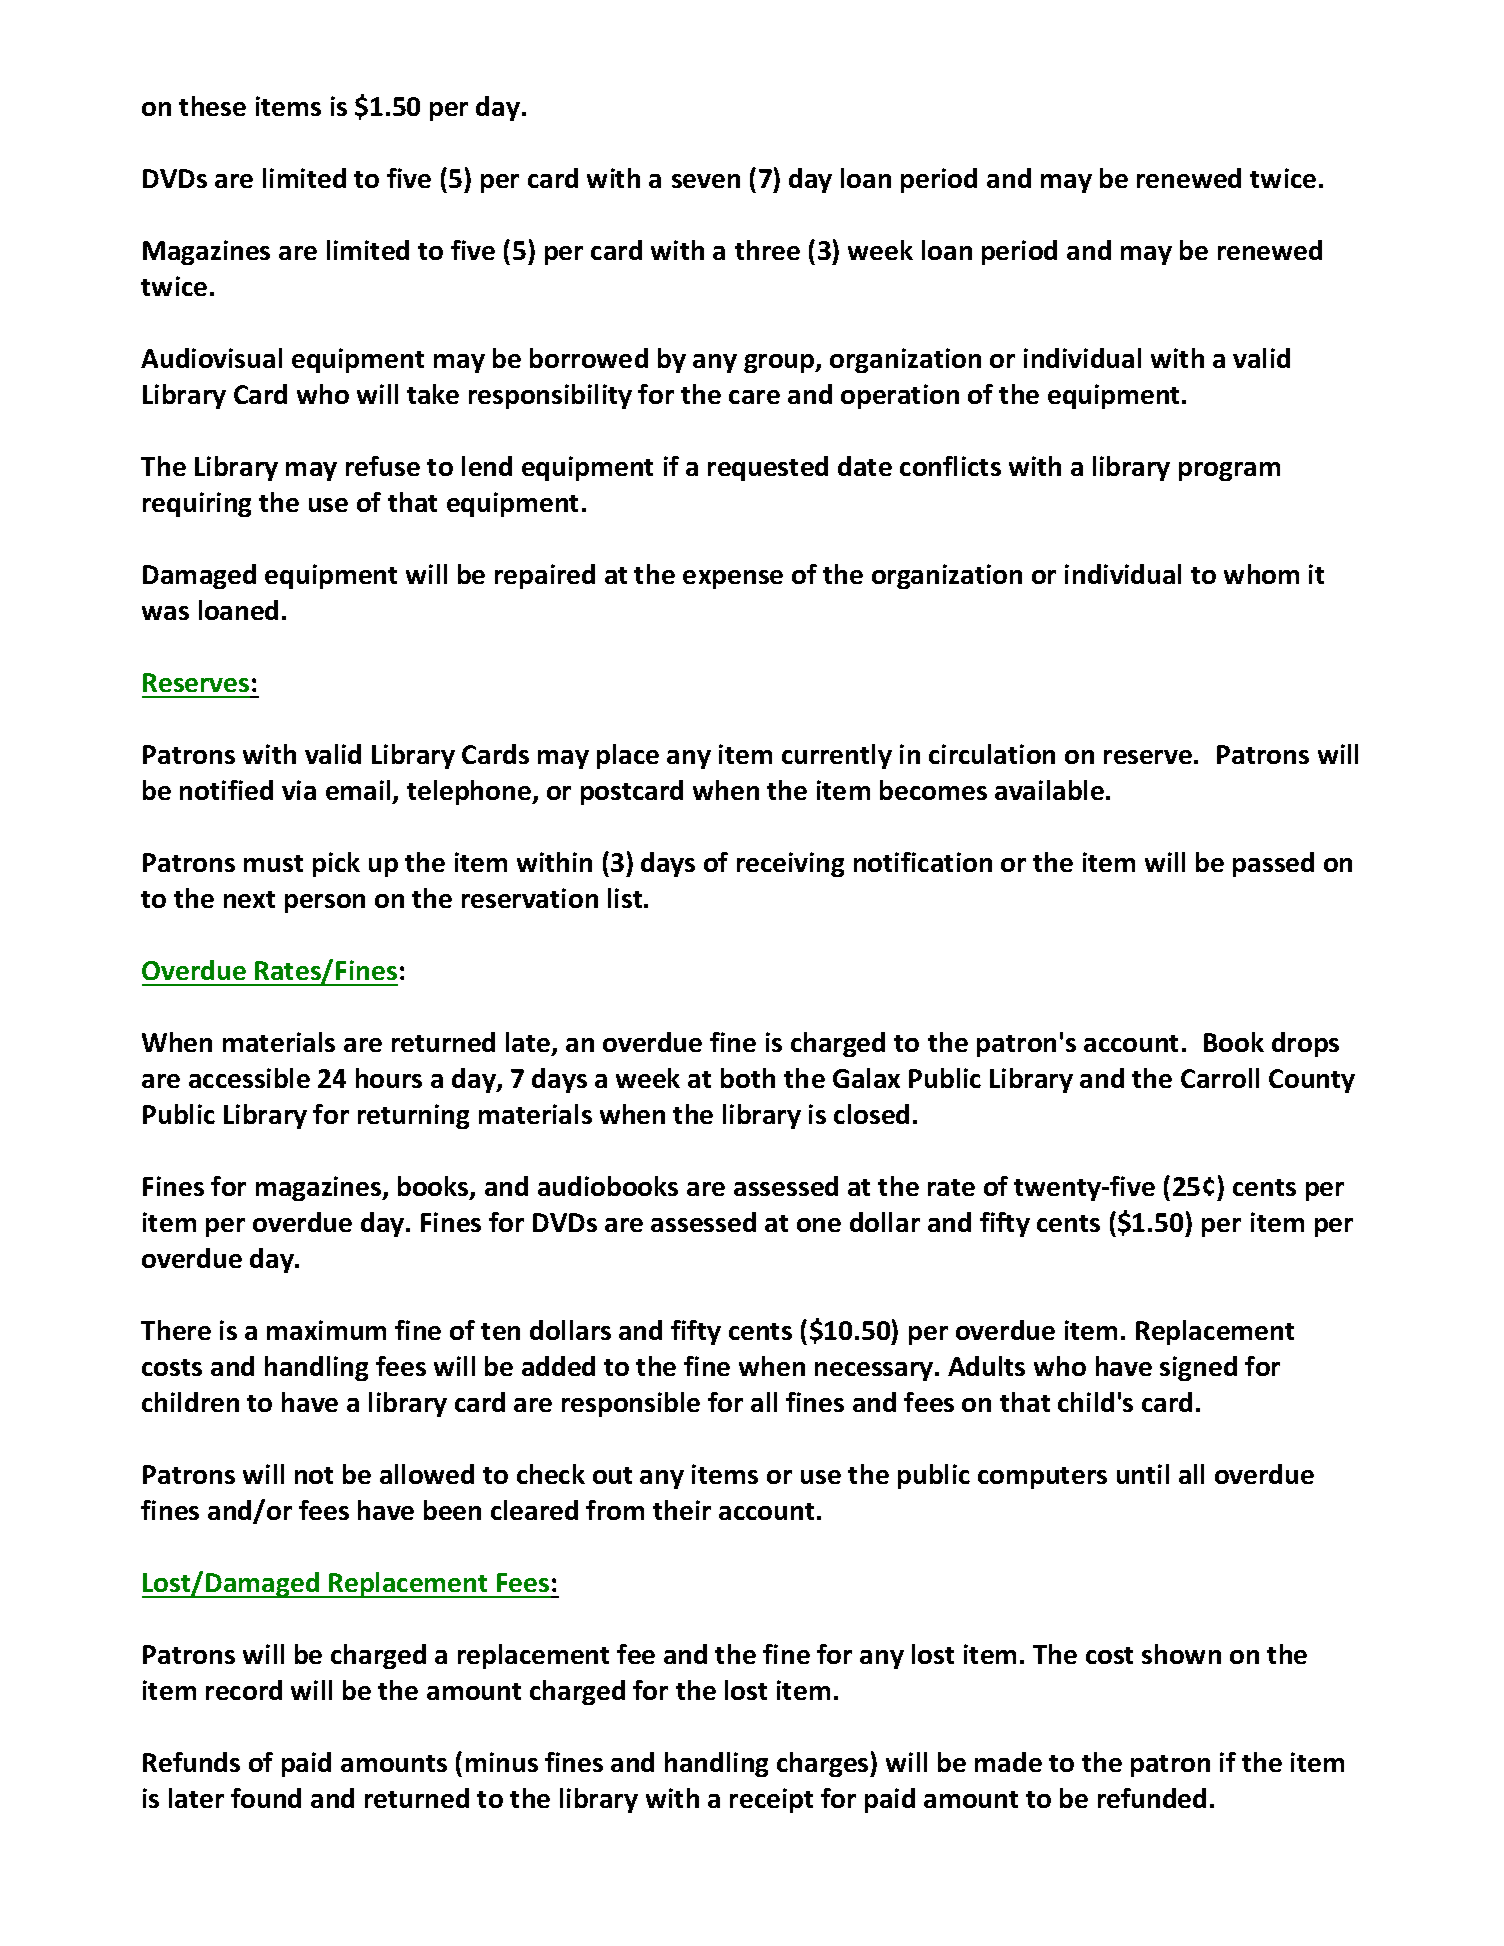 The image size is (1504, 1946). What do you see at coordinates (733, 579) in the image?
I see `expense` at bounding box center [733, 579].
